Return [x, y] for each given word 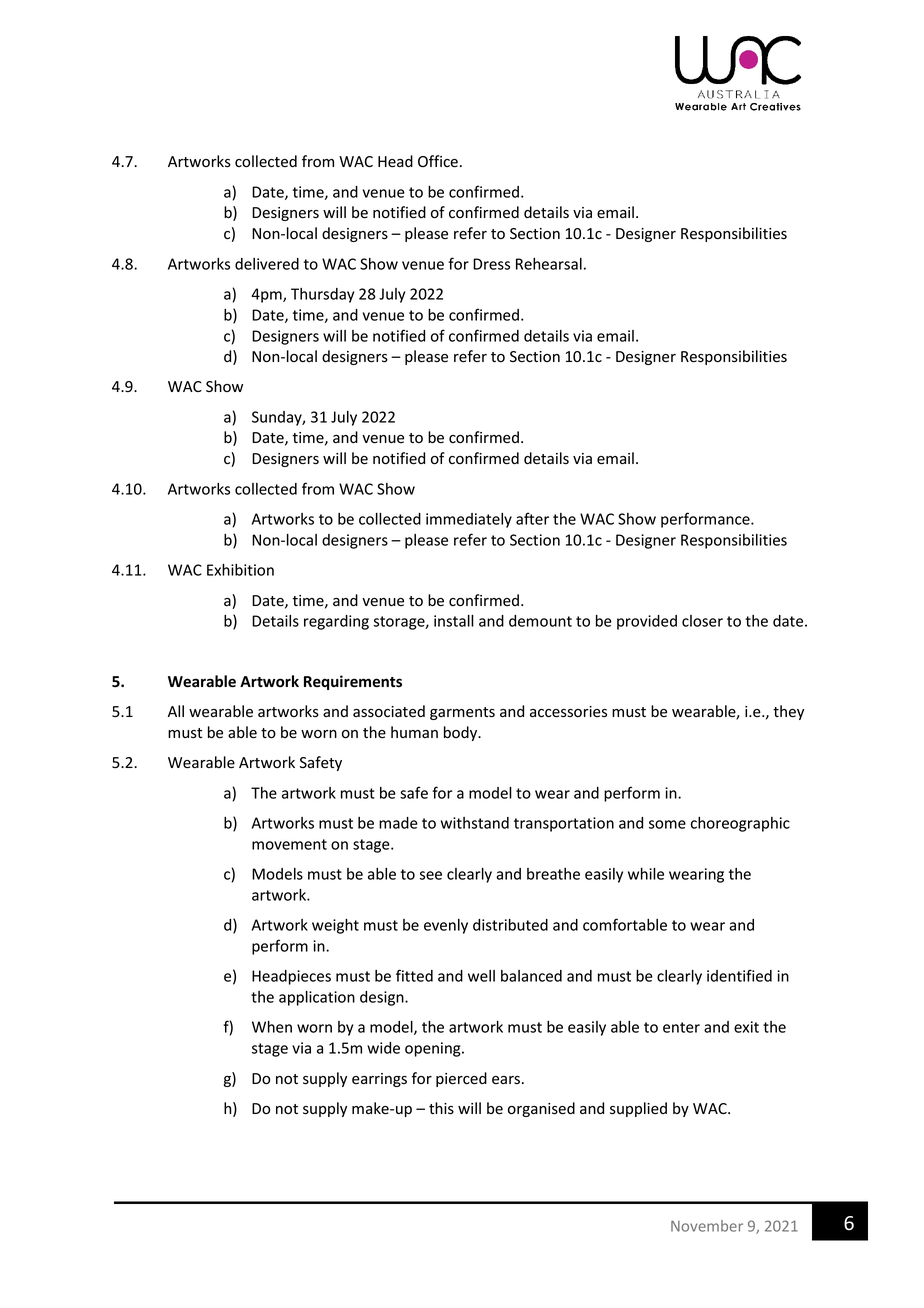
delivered [267, 264]
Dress [491, 264]
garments [462, 713]
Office [438, 161]
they [788, 712]
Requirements [353, 682]
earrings [379, 1080]
